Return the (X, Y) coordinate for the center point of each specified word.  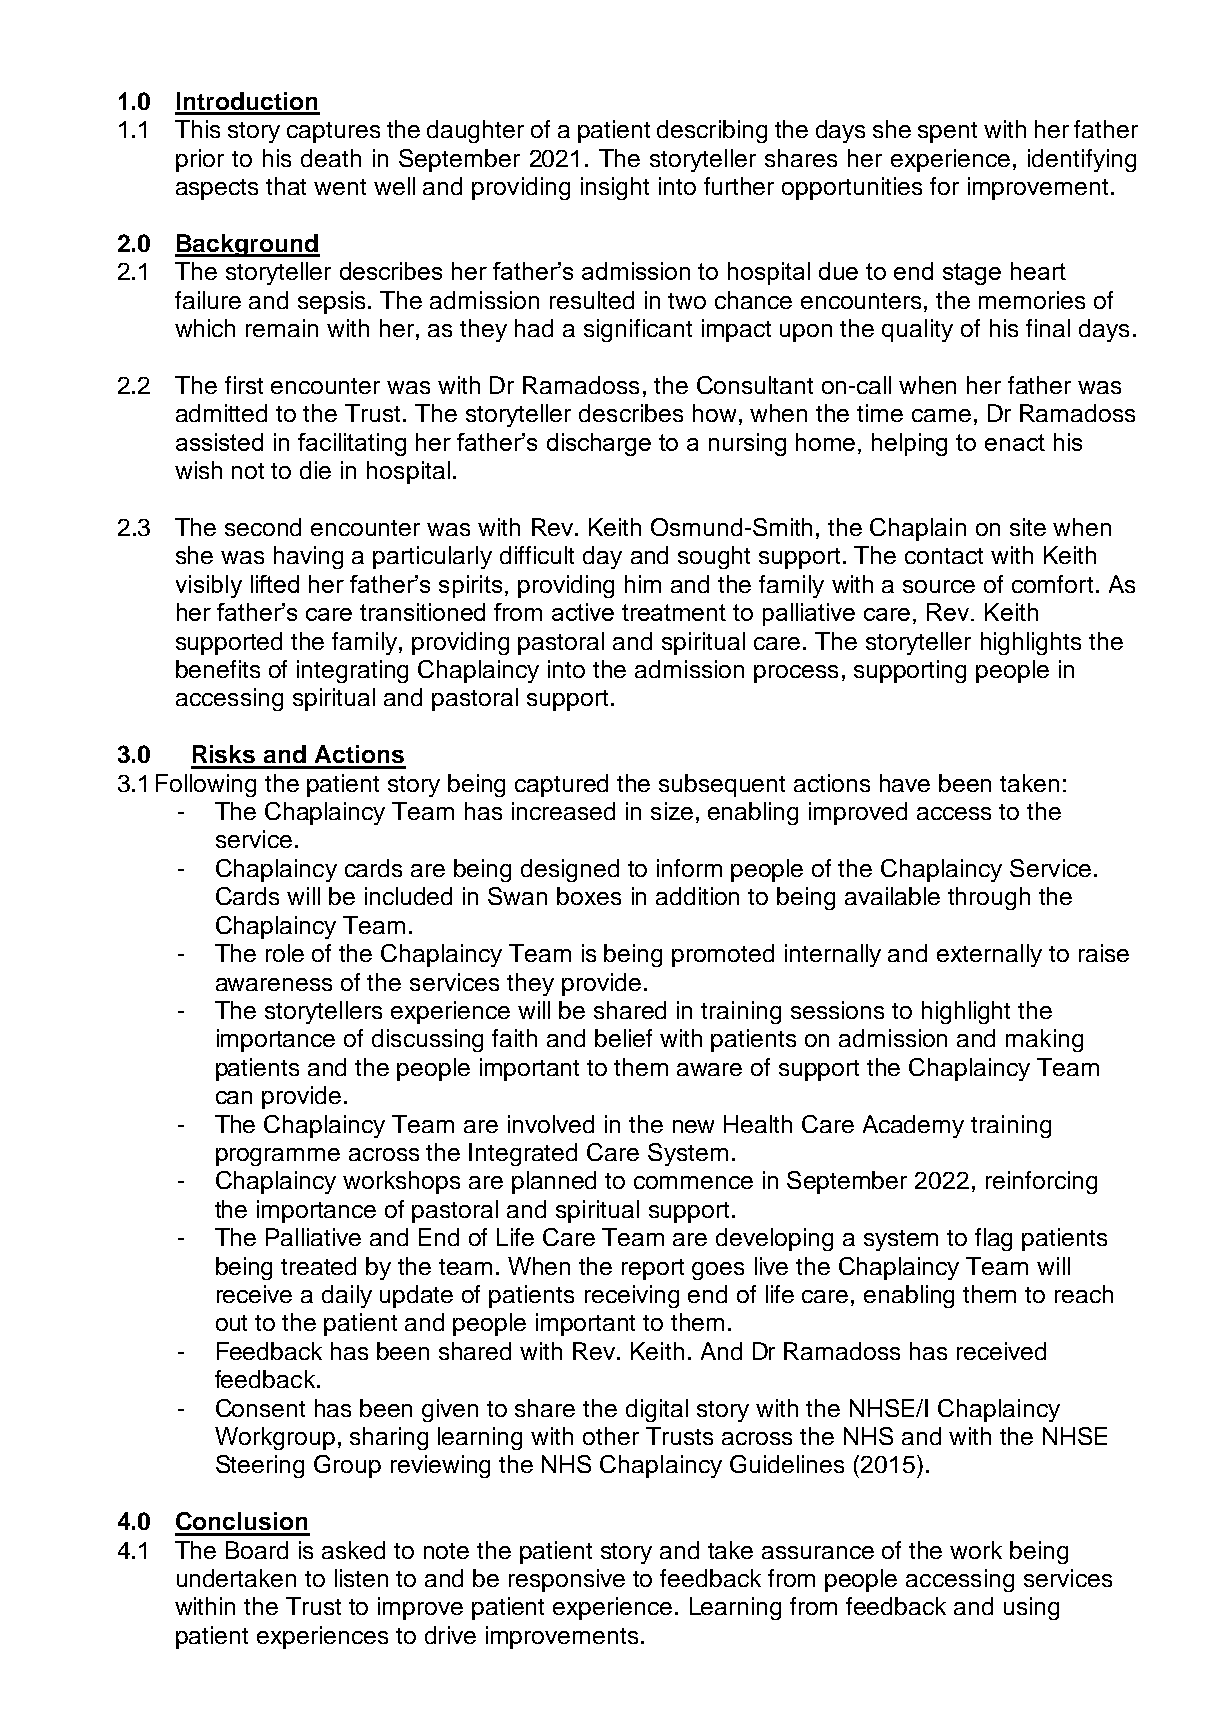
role (285, 953)
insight (615, 188)
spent (947, 132)
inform (689, 868)
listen (361, 1578)
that (286, 186)
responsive (567, 1580)
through (989, 898)
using (1031, 1608)
